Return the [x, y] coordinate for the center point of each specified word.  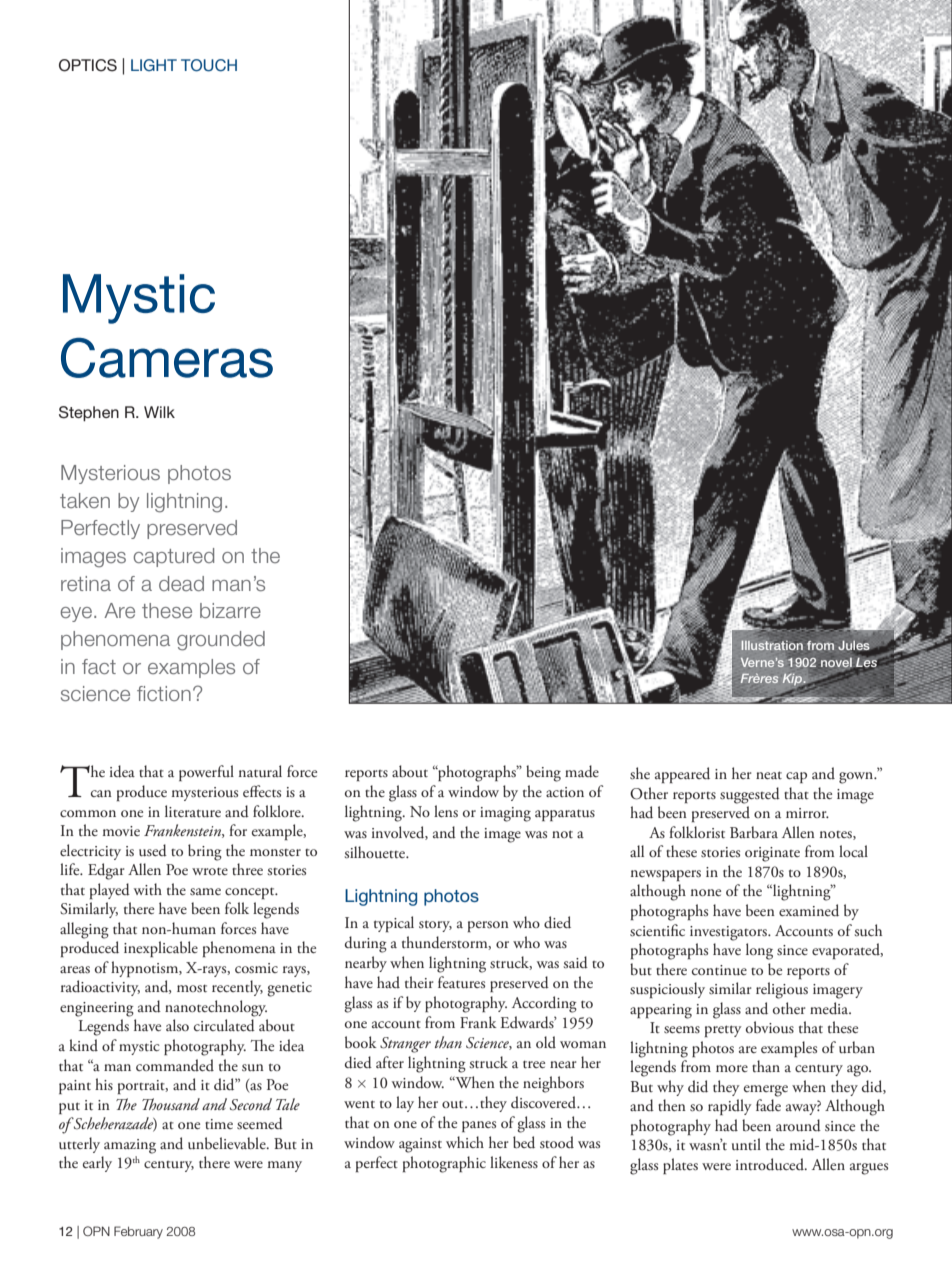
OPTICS [88, 65]
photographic [444, 1164]
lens [446, 811]
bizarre [230, 610]
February [138, 1232]
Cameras [167, 358]
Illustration [772, 646]
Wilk [159, 412]
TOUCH [209, 65]
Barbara [754, 832]
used [153, 850]
